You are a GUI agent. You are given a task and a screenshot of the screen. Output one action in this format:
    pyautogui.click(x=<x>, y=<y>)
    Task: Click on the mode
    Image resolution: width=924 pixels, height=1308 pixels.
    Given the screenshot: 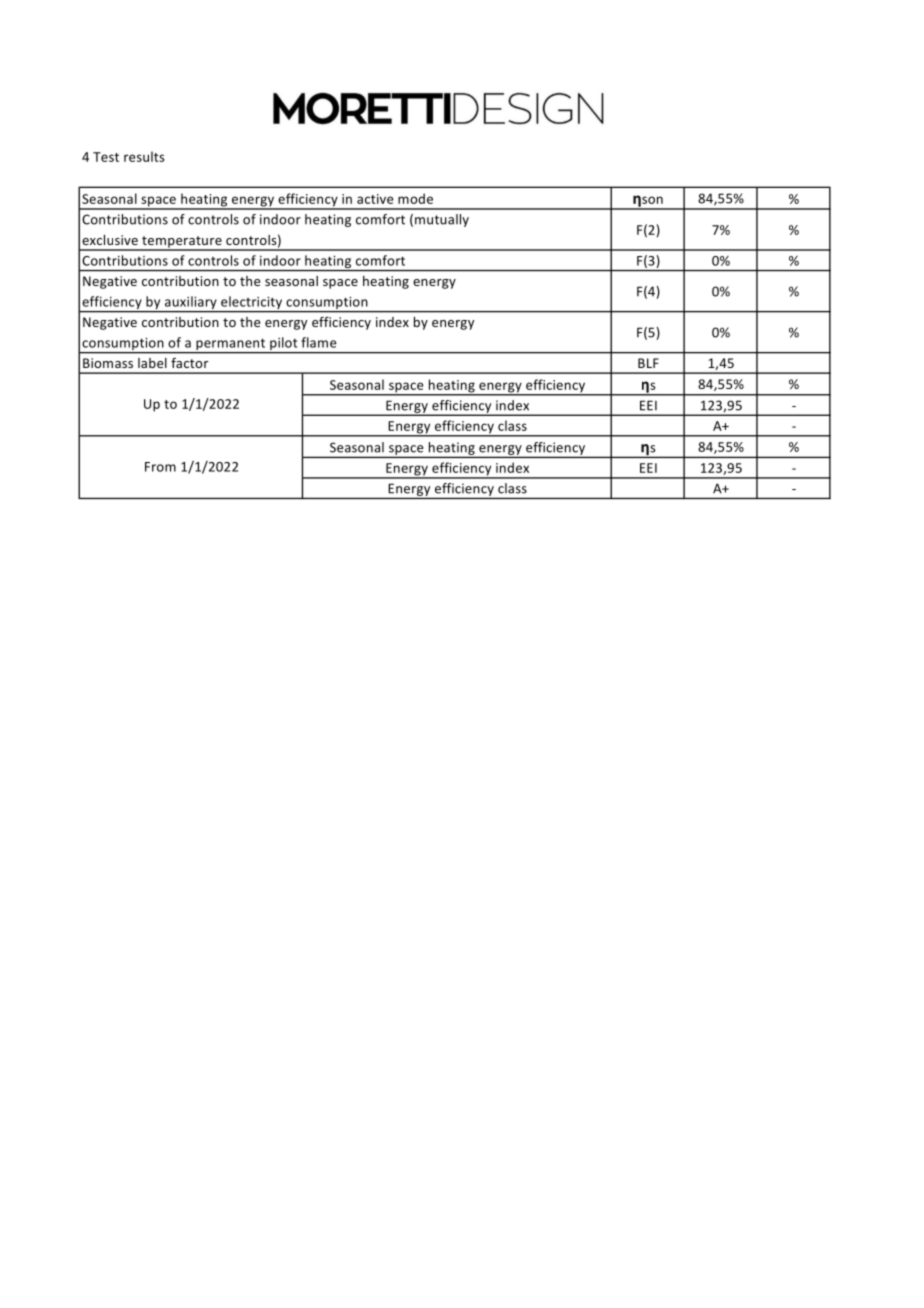 What is the action you would take?
    pyautogui.click(x=415, y=198)
